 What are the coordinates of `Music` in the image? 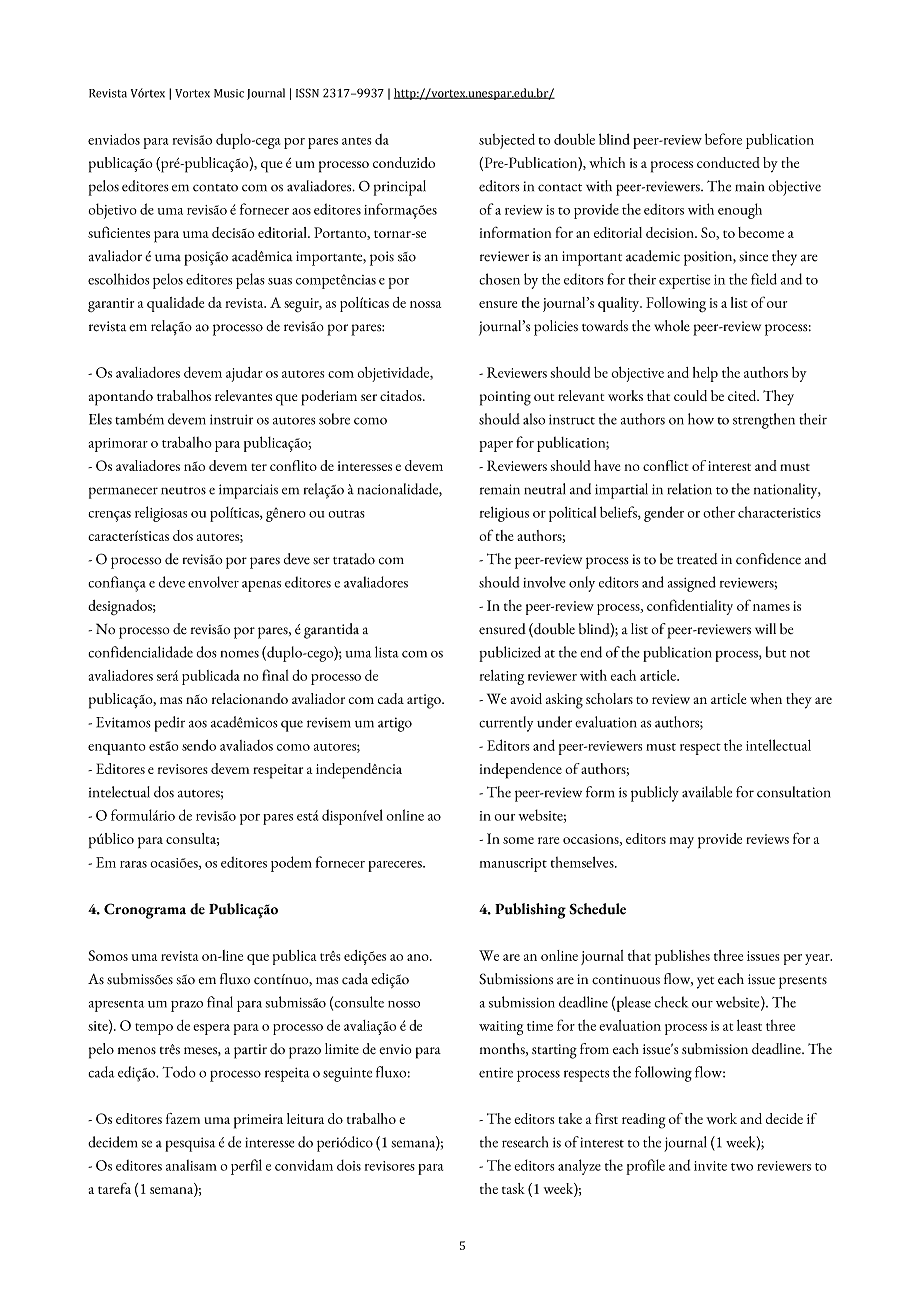 It's located at (229, 93).
